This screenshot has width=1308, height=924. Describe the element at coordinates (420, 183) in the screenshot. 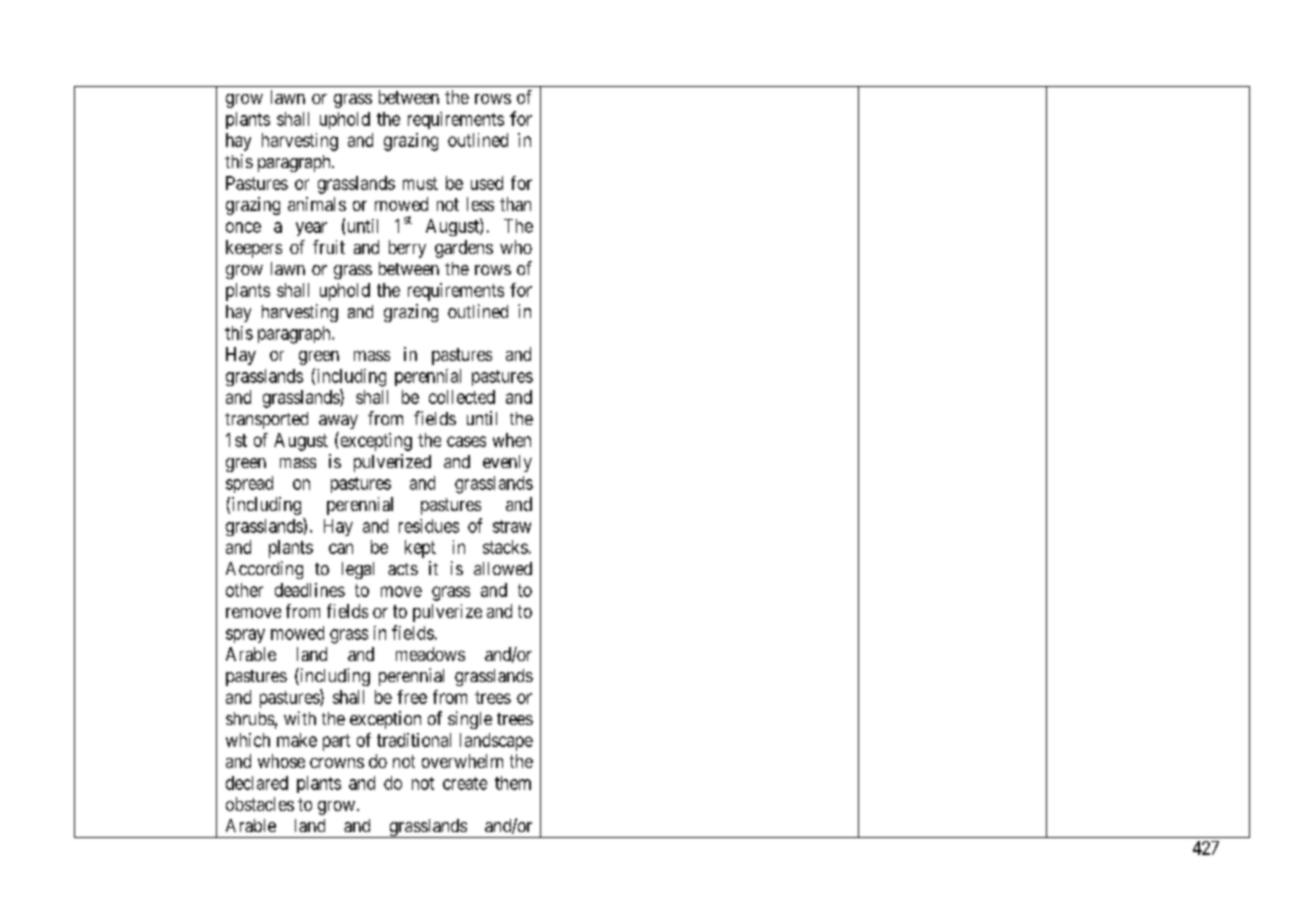

I see `must` at that location.
